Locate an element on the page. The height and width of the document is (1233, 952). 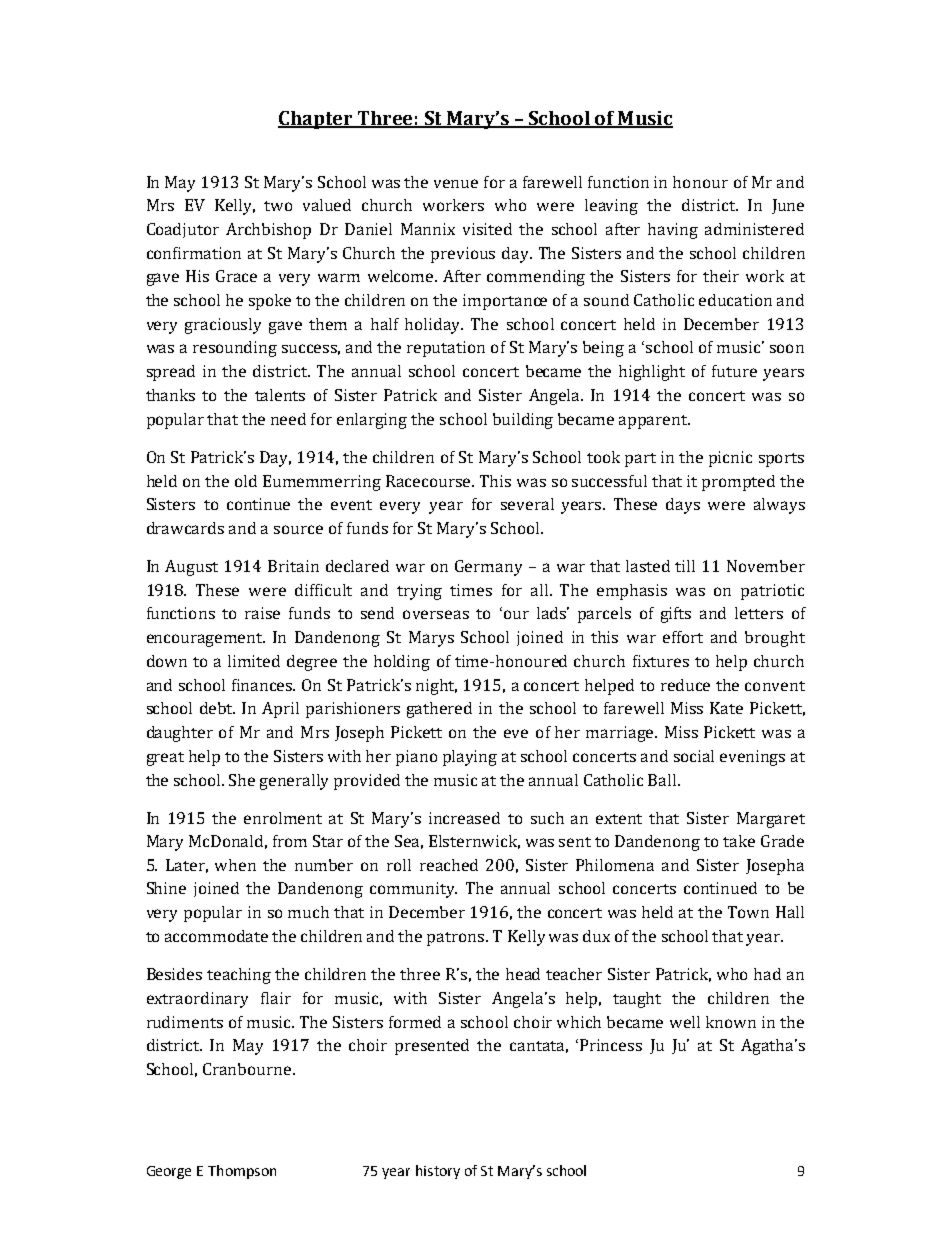
when is located at coordinates (235, 865).
